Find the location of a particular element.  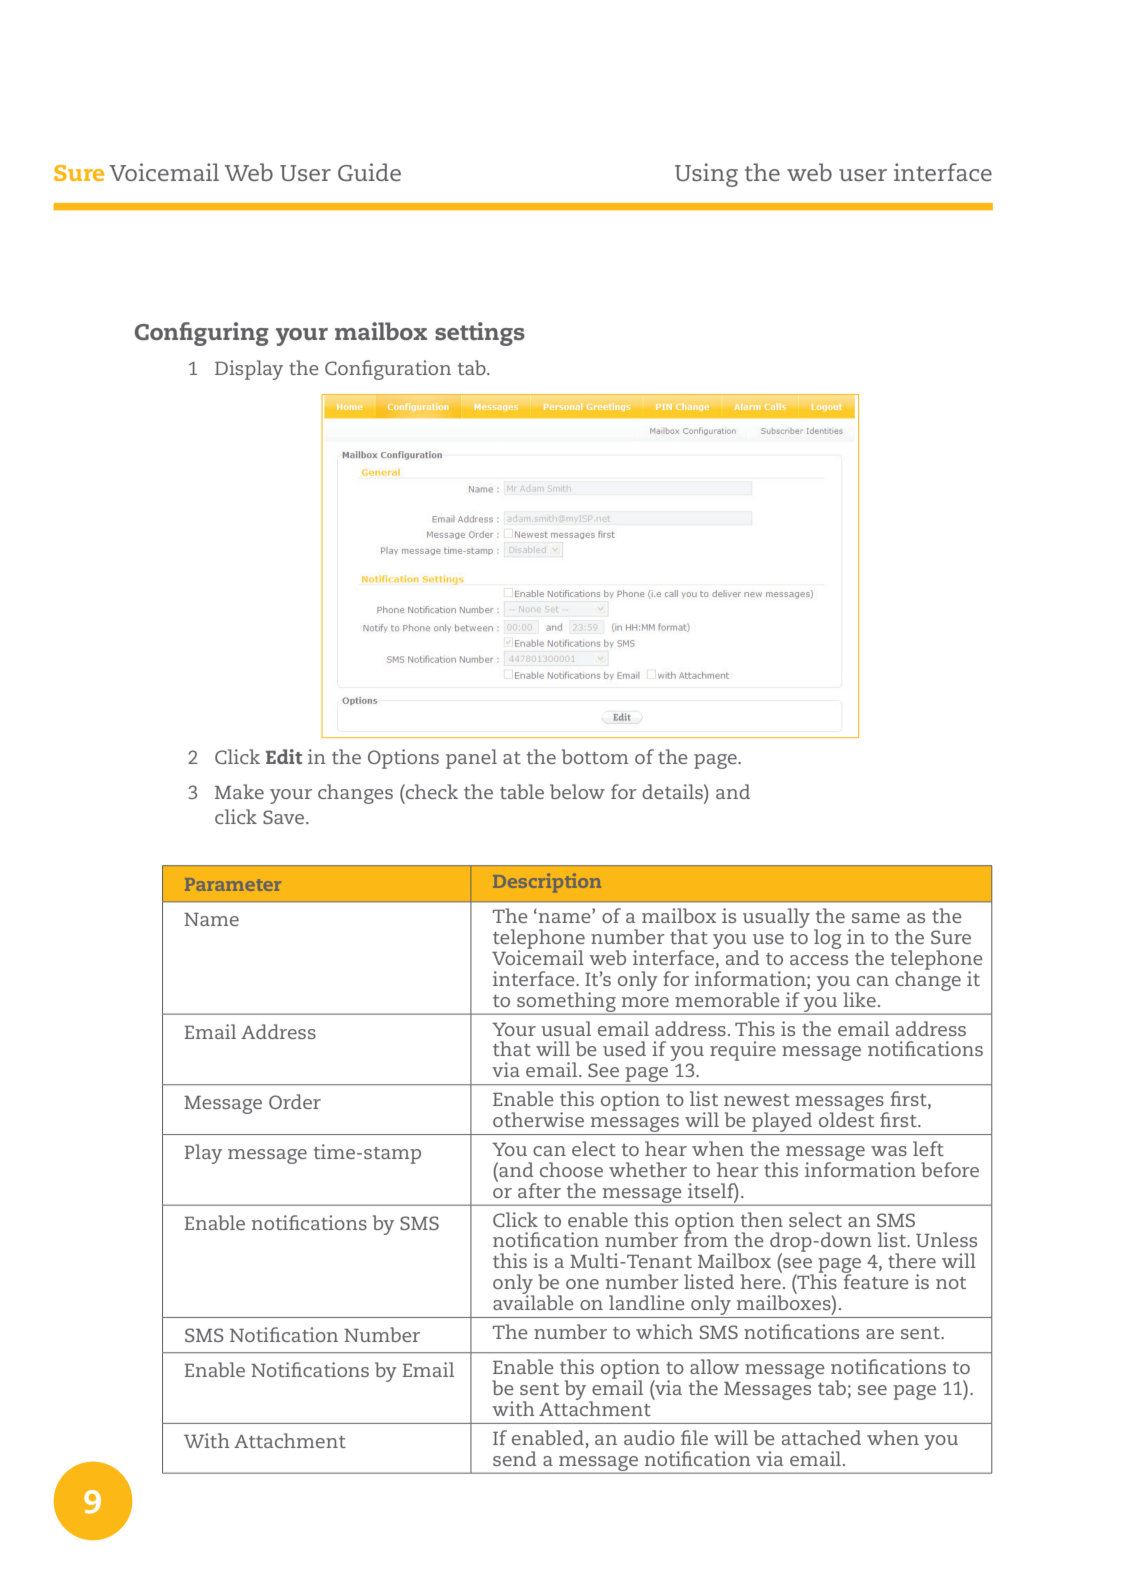

something is located at coordinates (566, 1003).
